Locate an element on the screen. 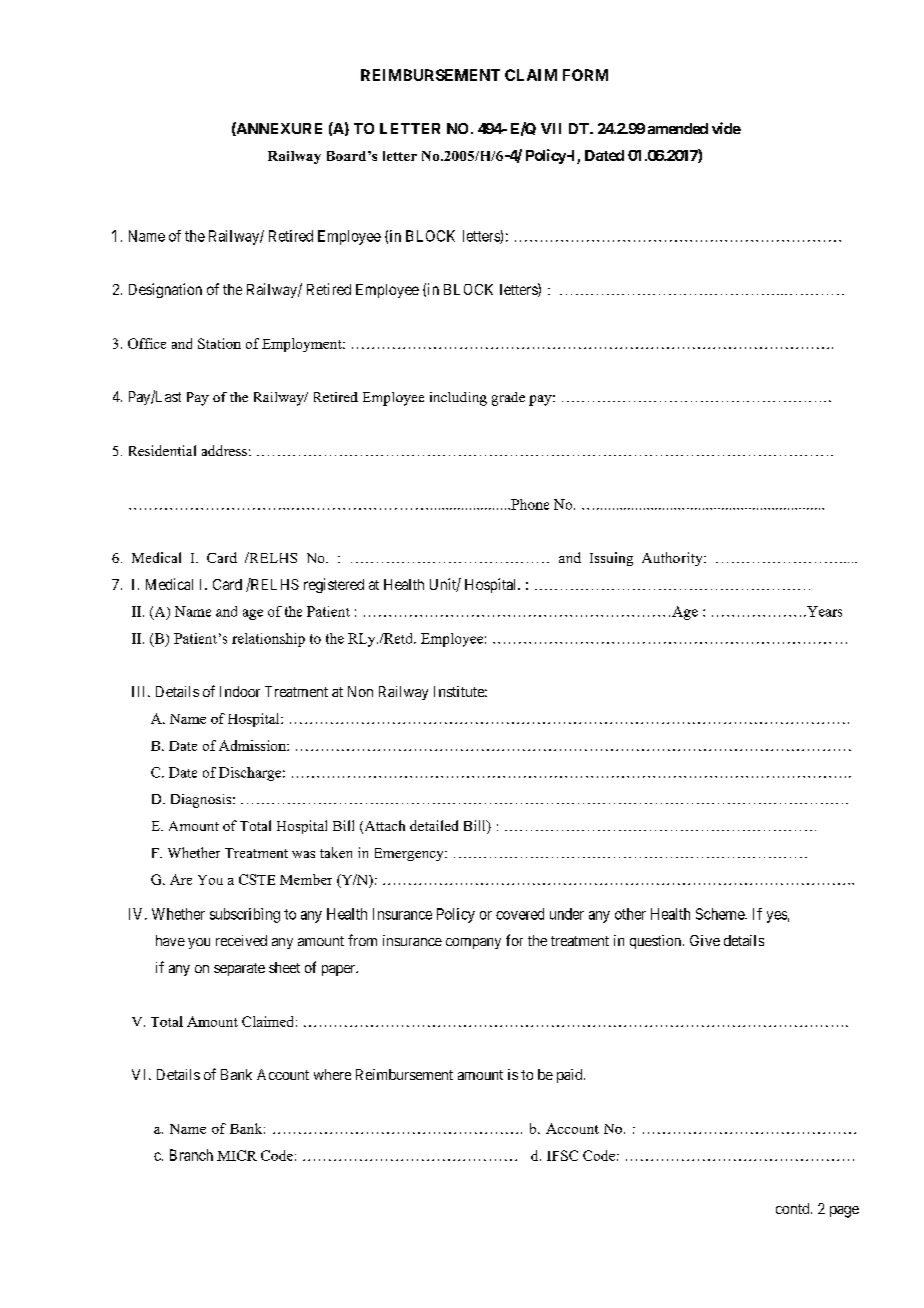 Image resolution: width=924 pixels, height=1308 pixels. relationship is located at coordinates (268, 640).
